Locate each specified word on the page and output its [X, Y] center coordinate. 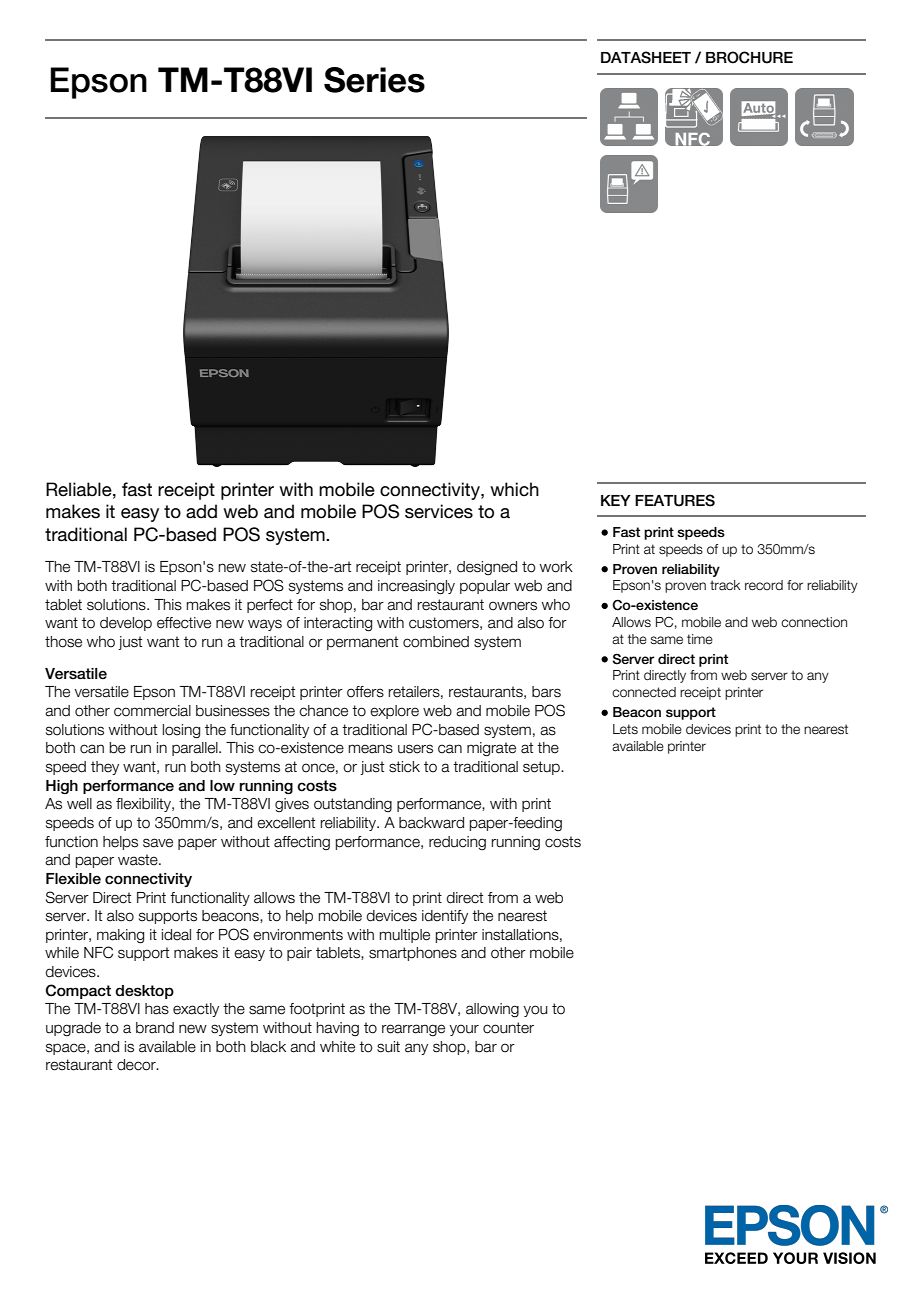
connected [644, 692]
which [514, 489]
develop [126, 624]
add [201, 511]
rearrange [413, 1030]
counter [508, 1028]
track [725, 585]
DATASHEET [646, 57]
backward [431, 823]
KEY [616, 500]
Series [374, 80]
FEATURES [675, 500]
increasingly [416, 587]
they [105, 768]
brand [155, 1028]
